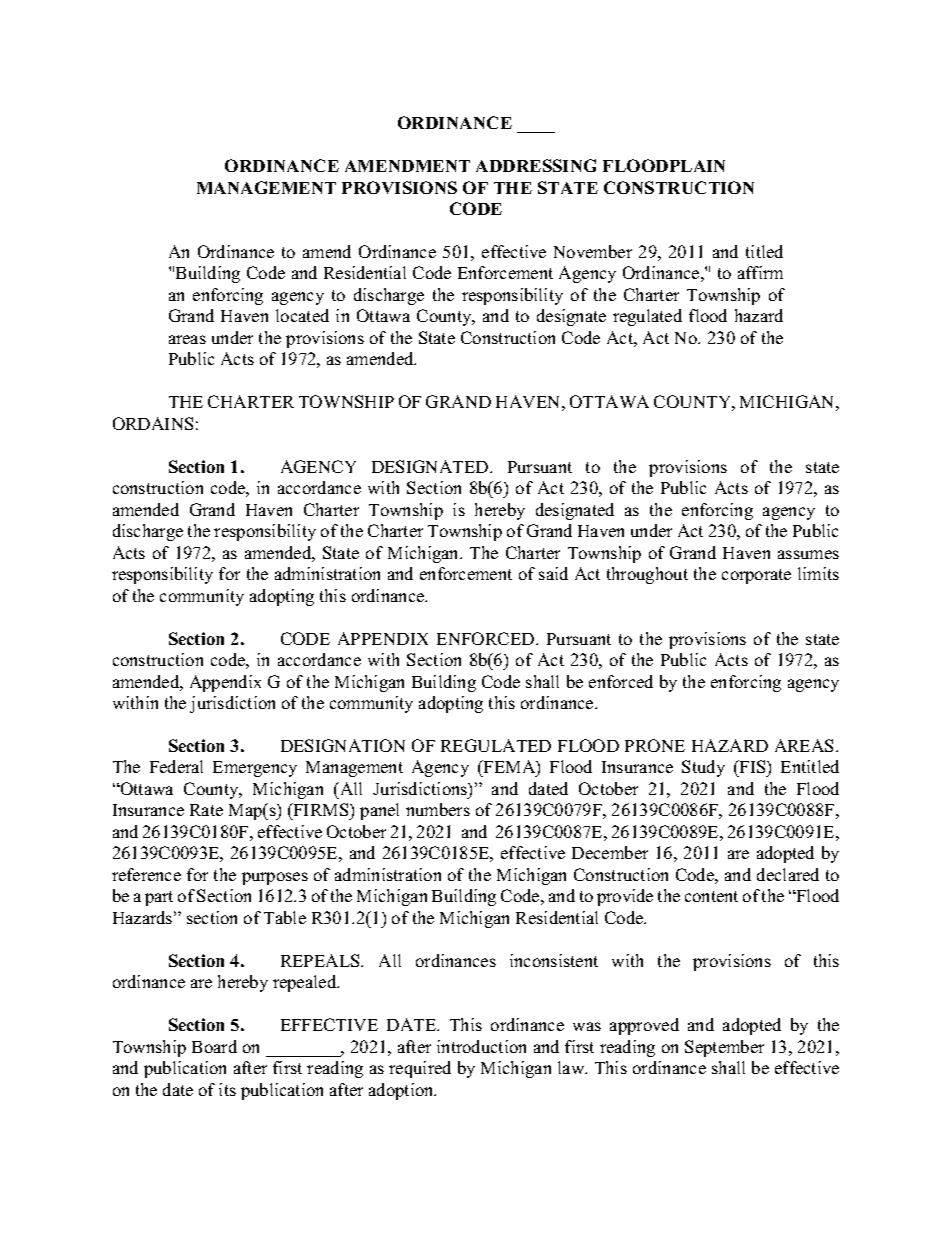 The width and height of the screenshot is (952, 1233). What do you see at coordinates (760, 272) in the screenshot?
I see `affirm` at bounding box center [760, 272].
